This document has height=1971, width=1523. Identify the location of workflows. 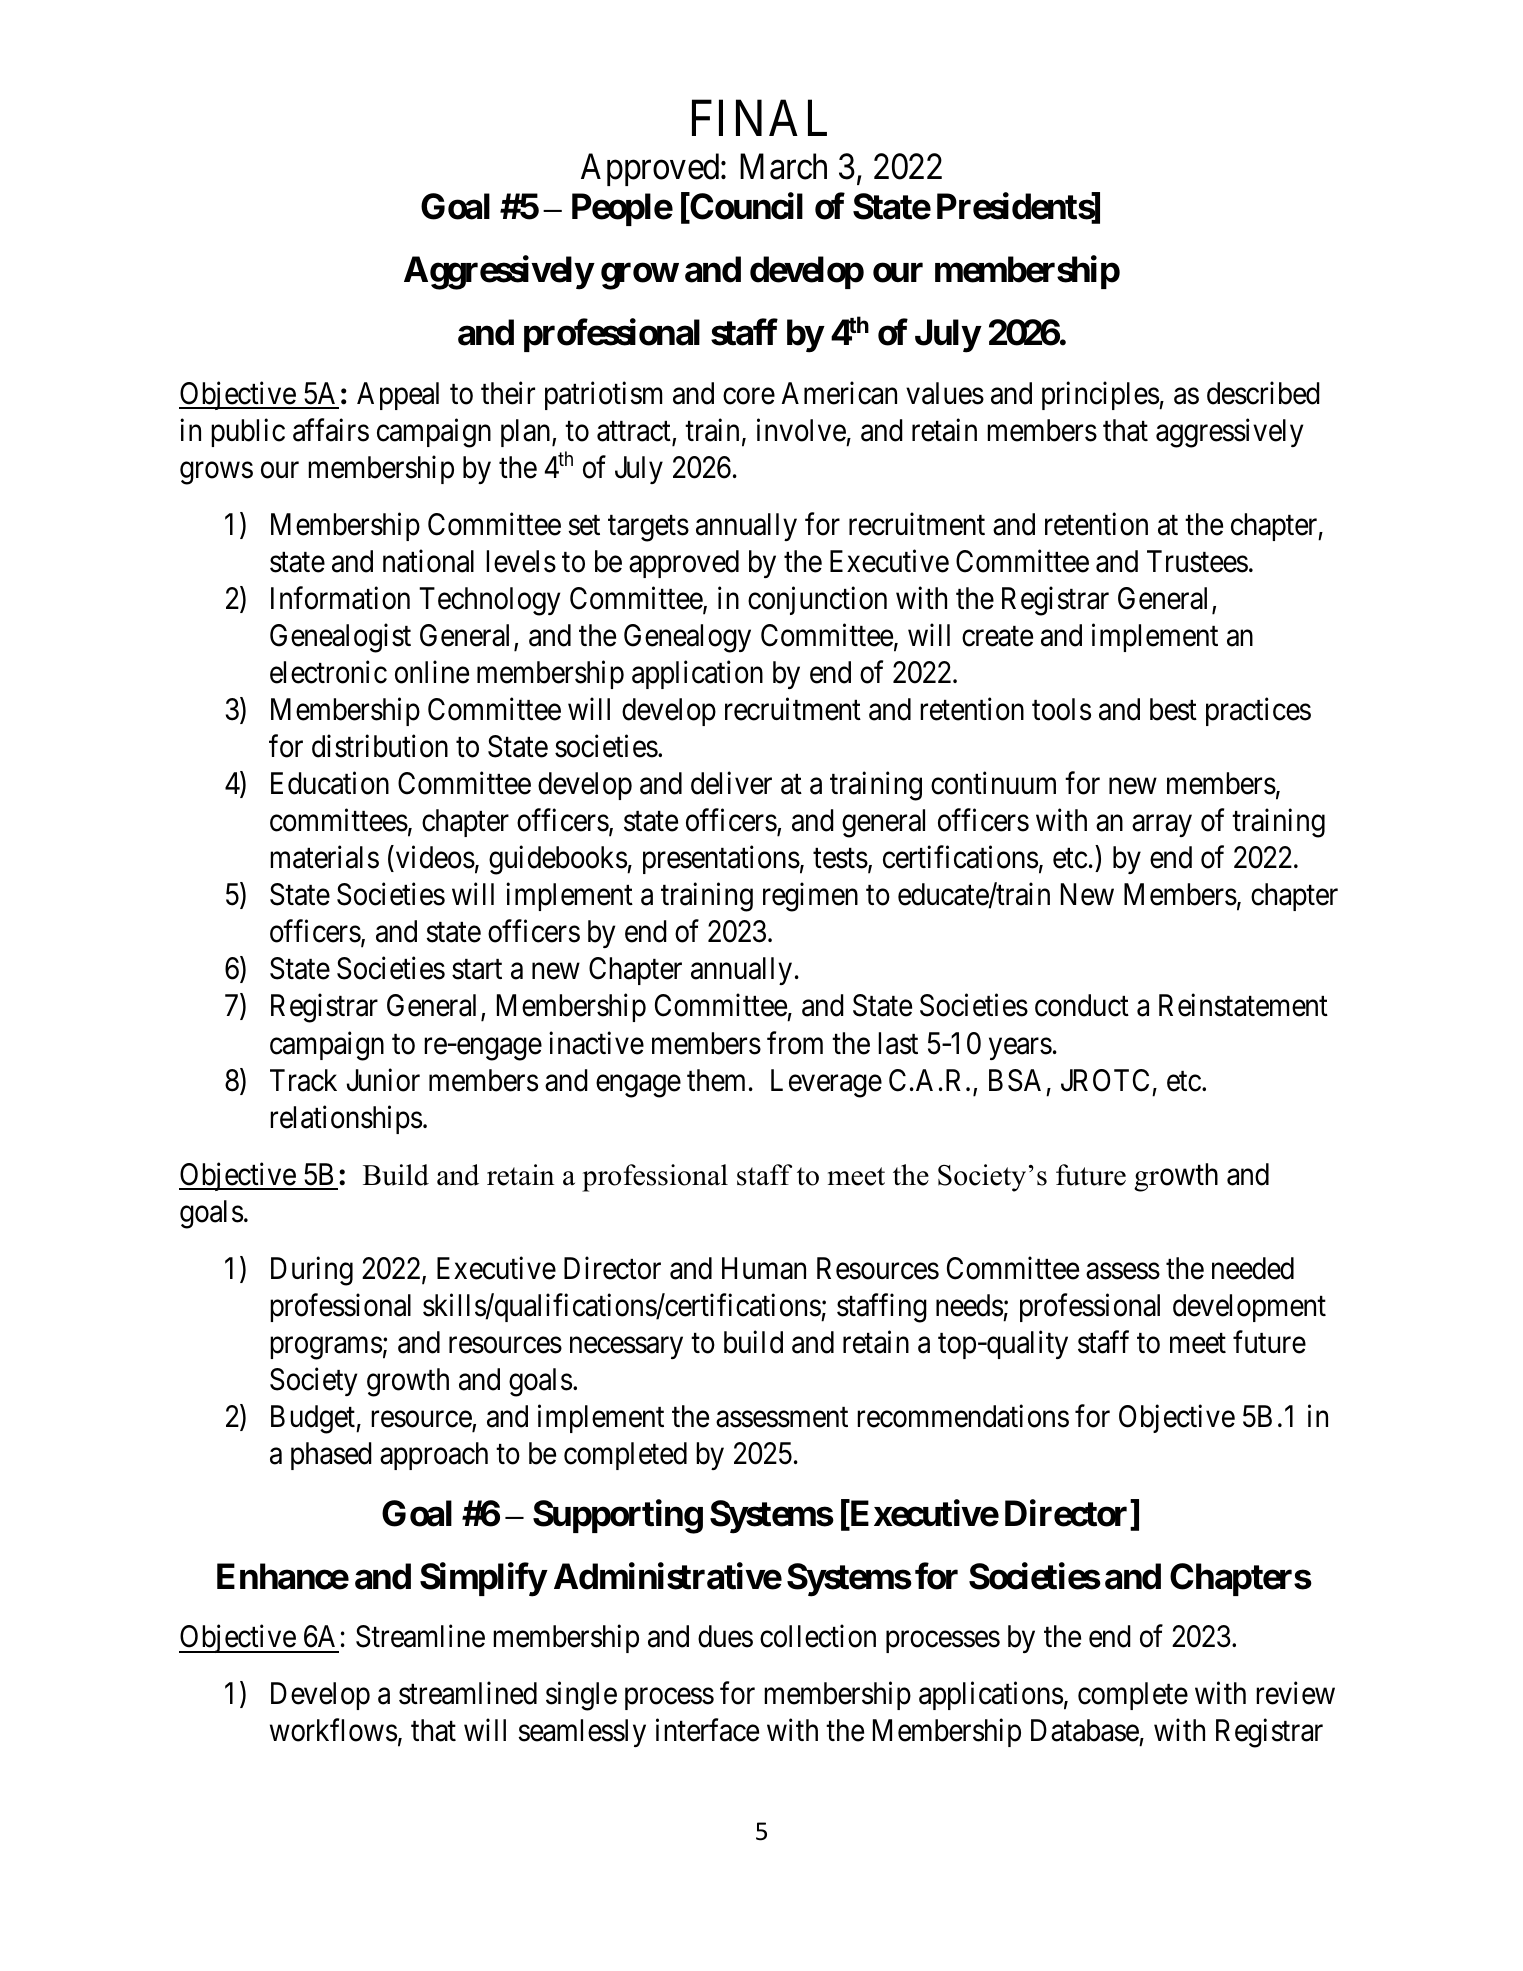
(333, 1730).
